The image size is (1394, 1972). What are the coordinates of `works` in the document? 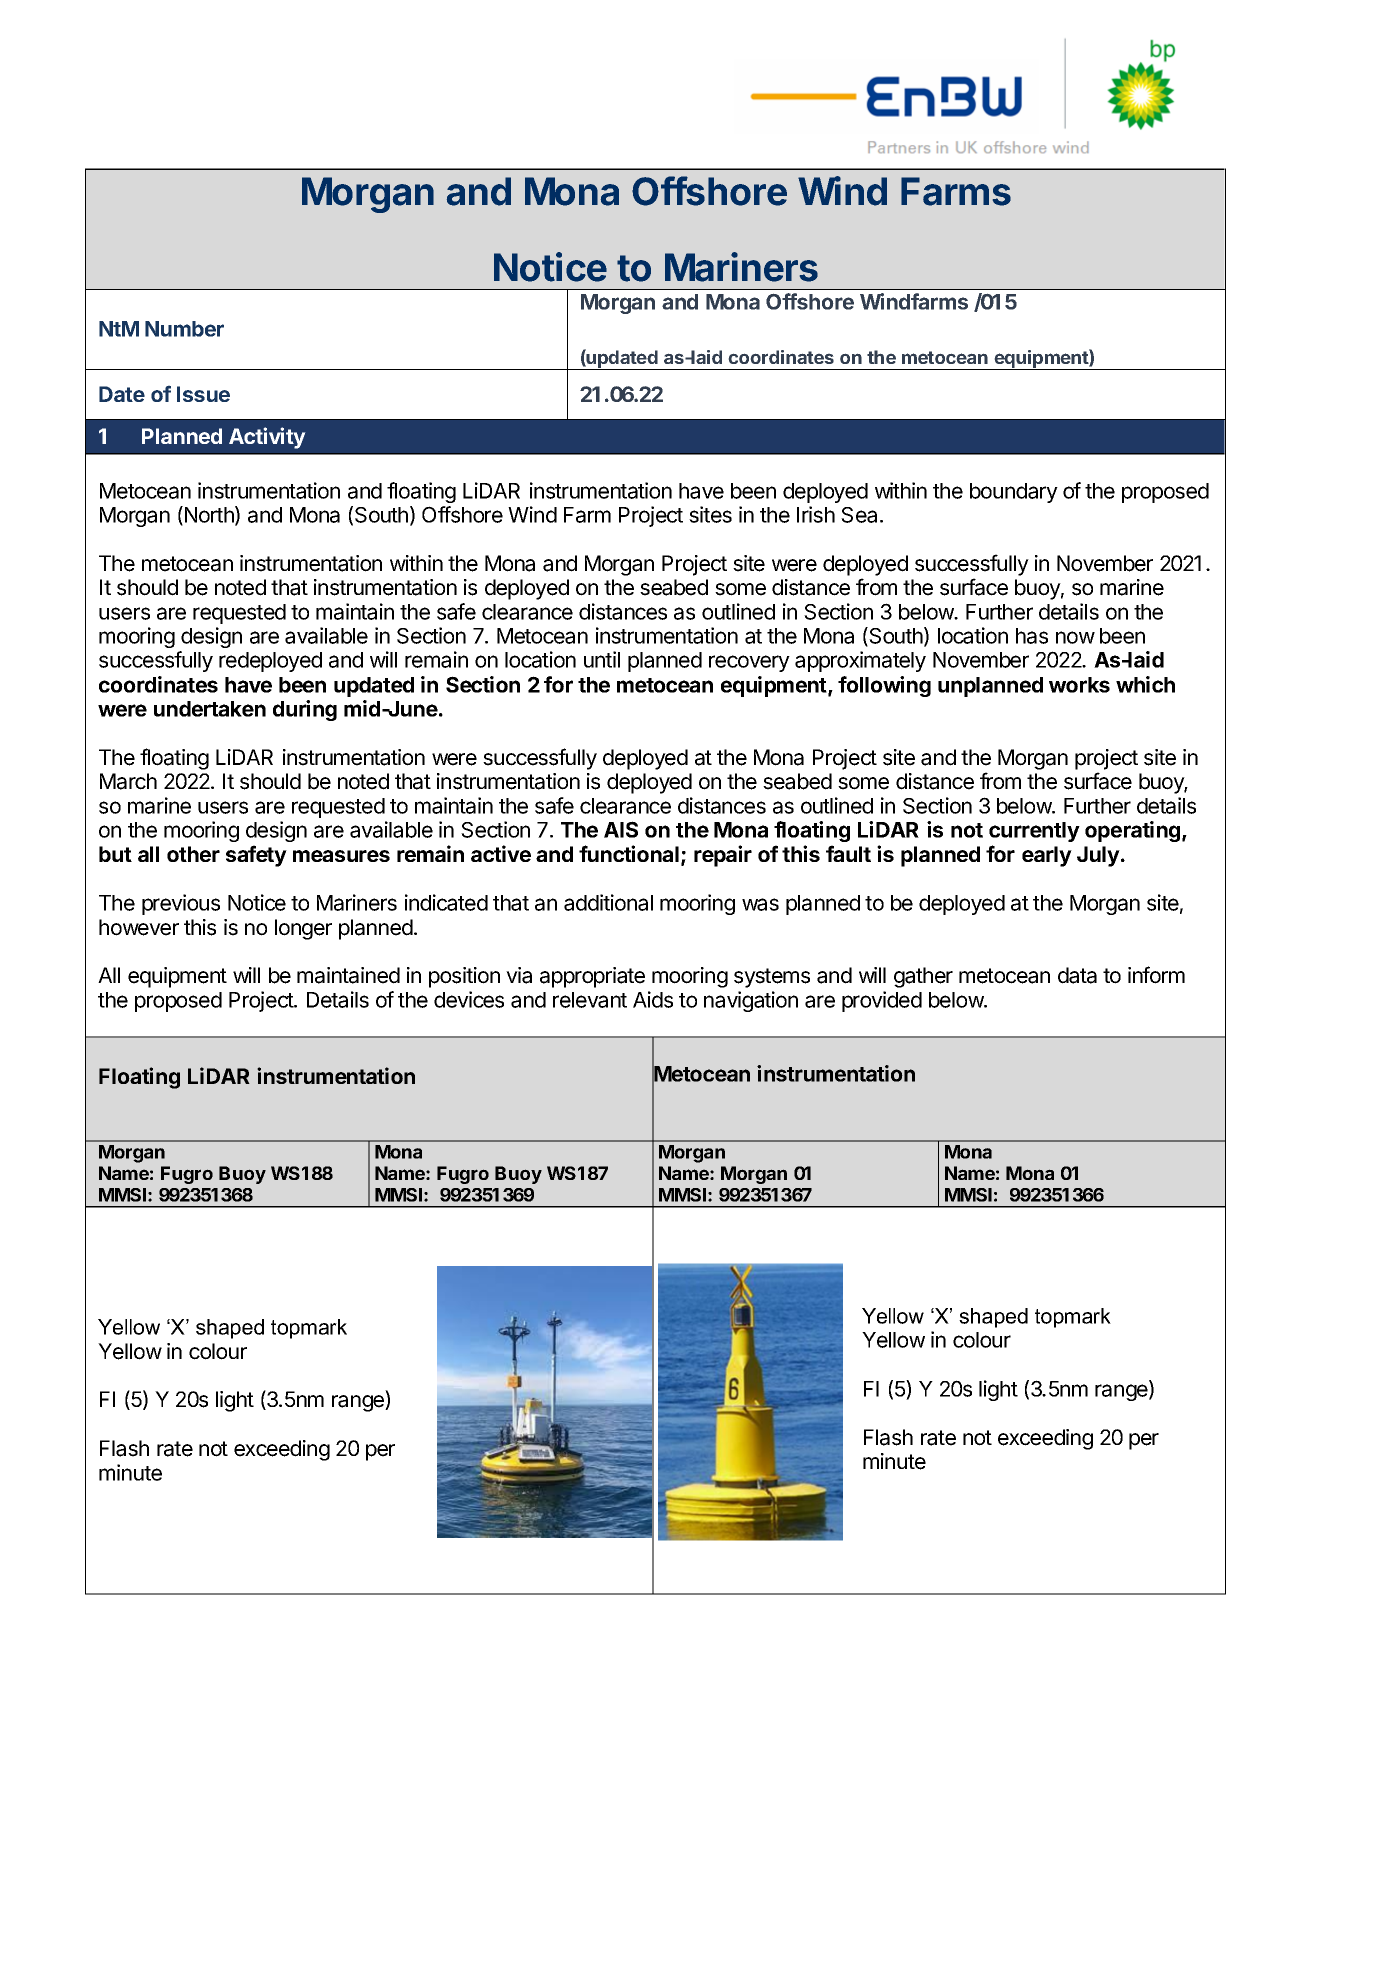 It's located at (1079, 685).
